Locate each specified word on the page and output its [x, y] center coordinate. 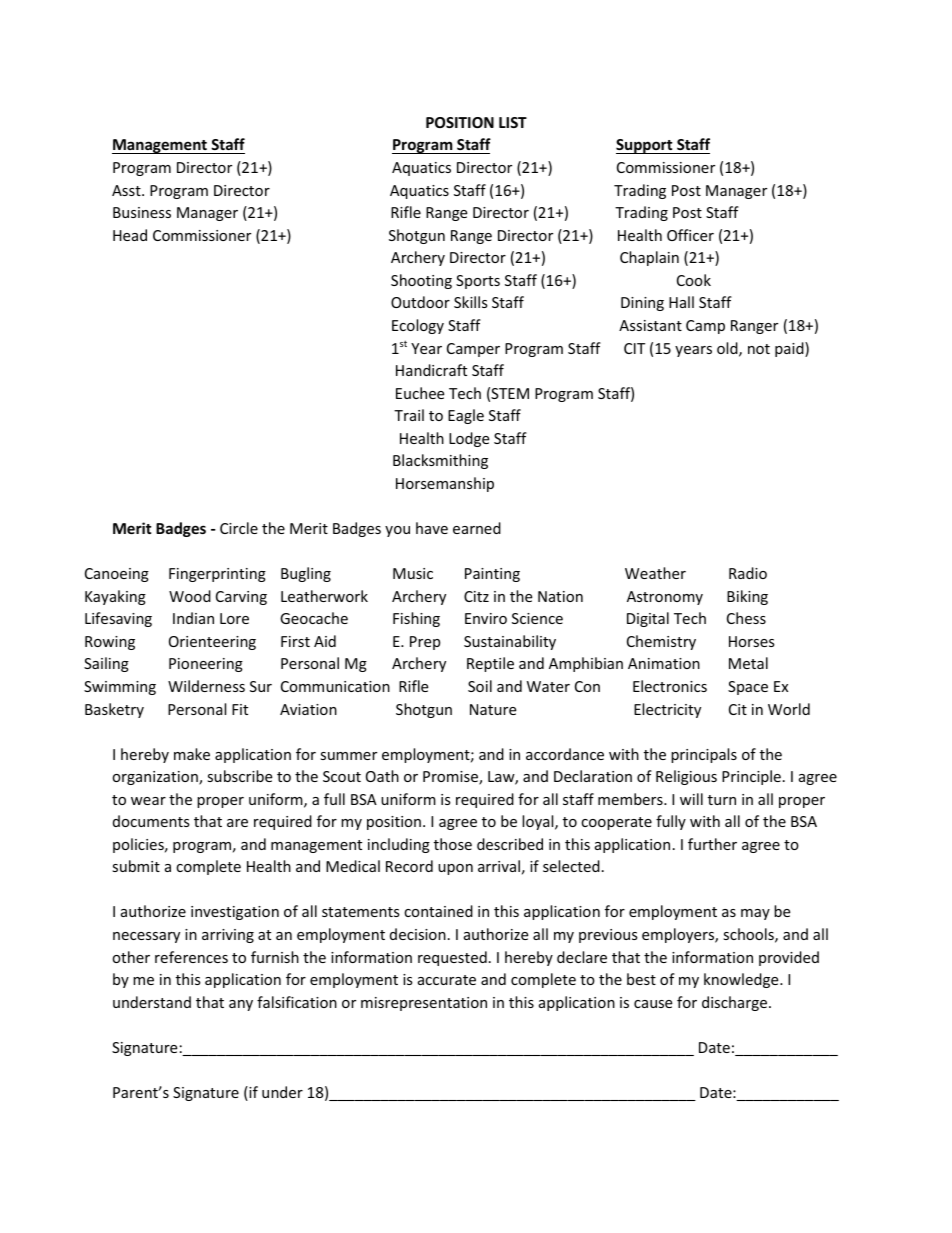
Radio [748, 573]
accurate [447, 980]
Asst [127, 190]
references [191, 957]
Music [413, 573]
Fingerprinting [217, 575]
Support [645, 146]
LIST [513, 122]
